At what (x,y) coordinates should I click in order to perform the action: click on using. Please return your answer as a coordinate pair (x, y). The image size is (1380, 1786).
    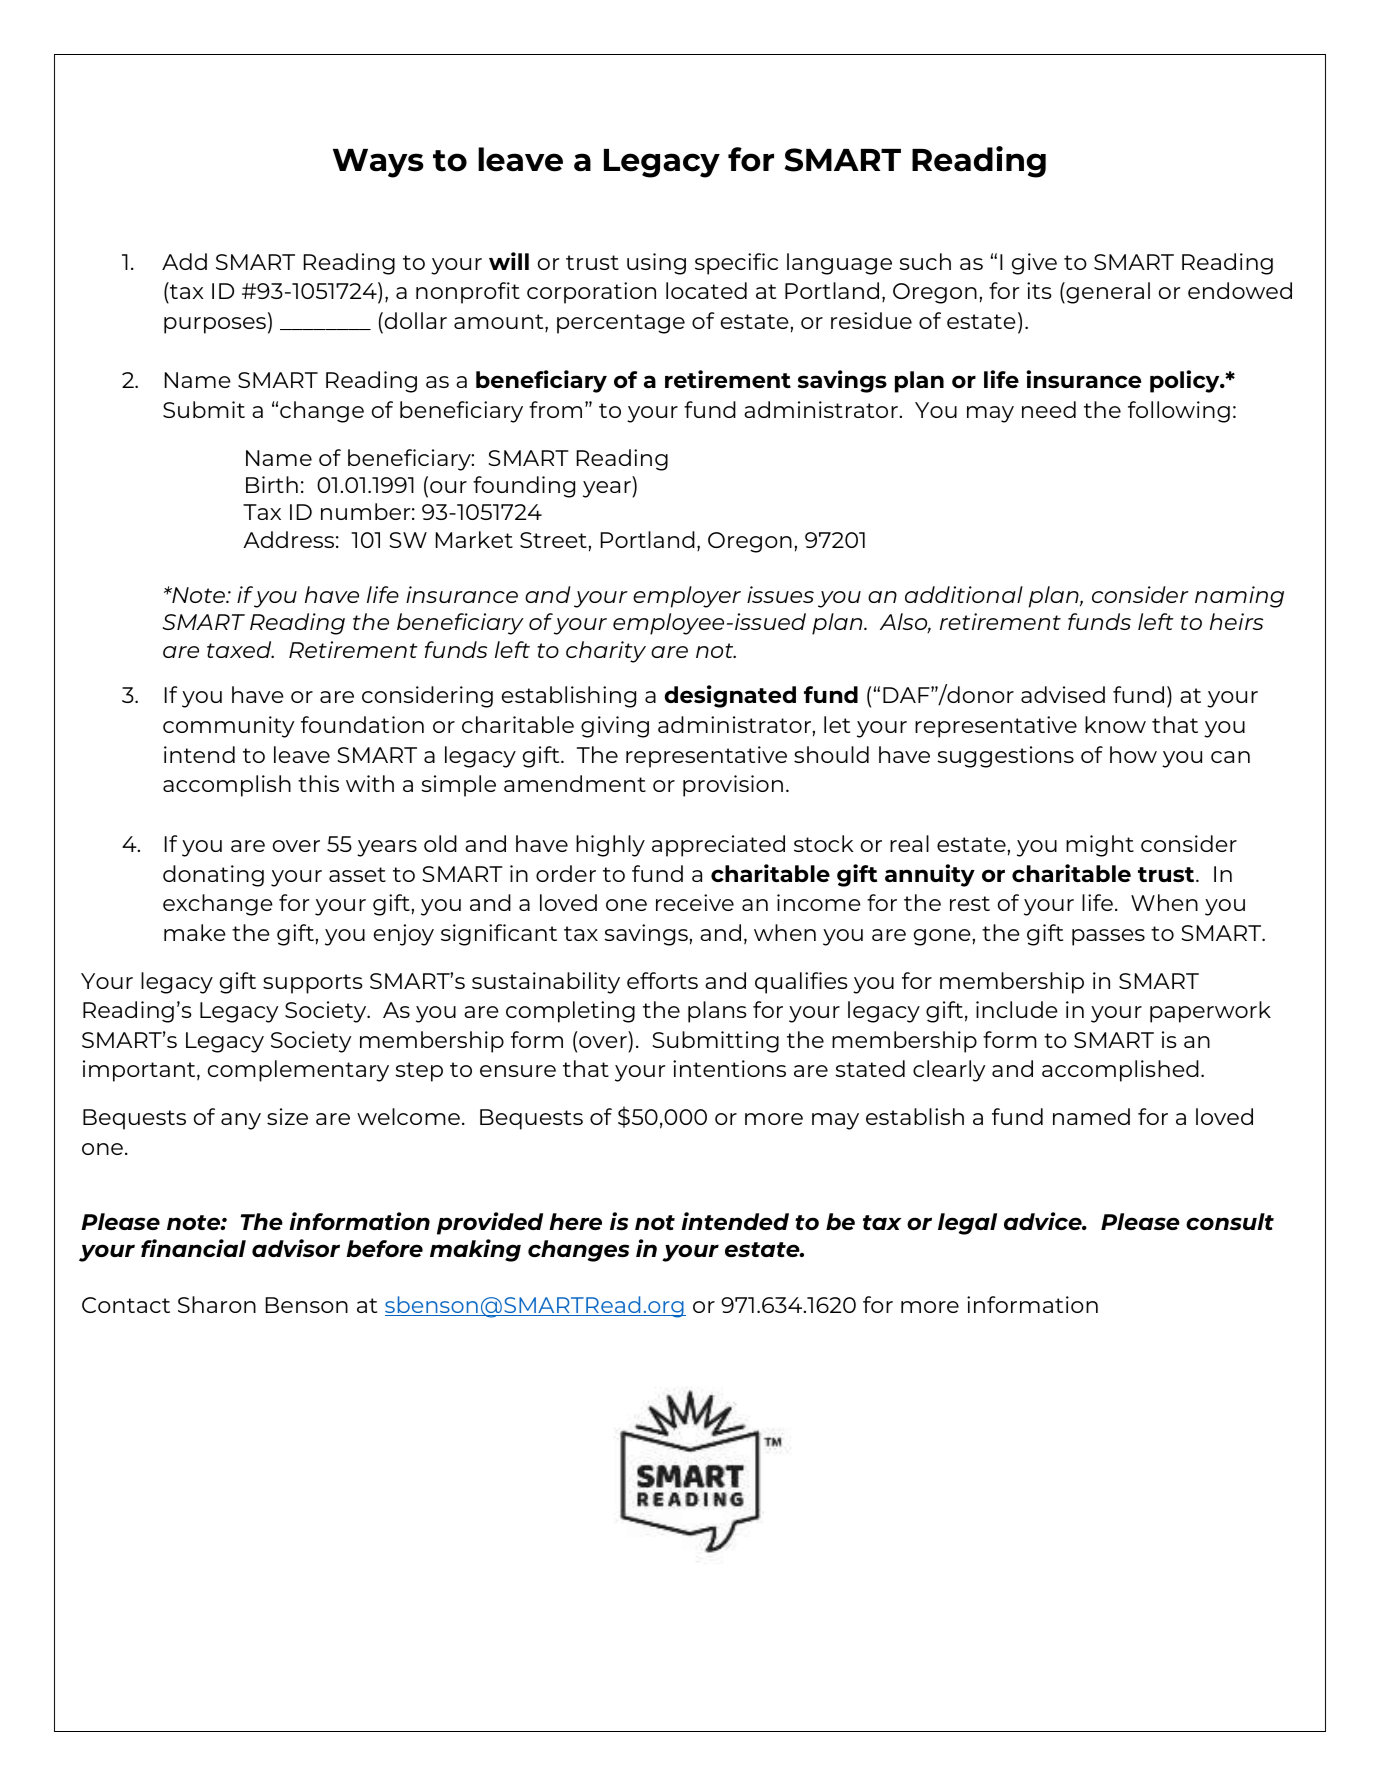
    Looking at the image, I should click on (656, 264).
